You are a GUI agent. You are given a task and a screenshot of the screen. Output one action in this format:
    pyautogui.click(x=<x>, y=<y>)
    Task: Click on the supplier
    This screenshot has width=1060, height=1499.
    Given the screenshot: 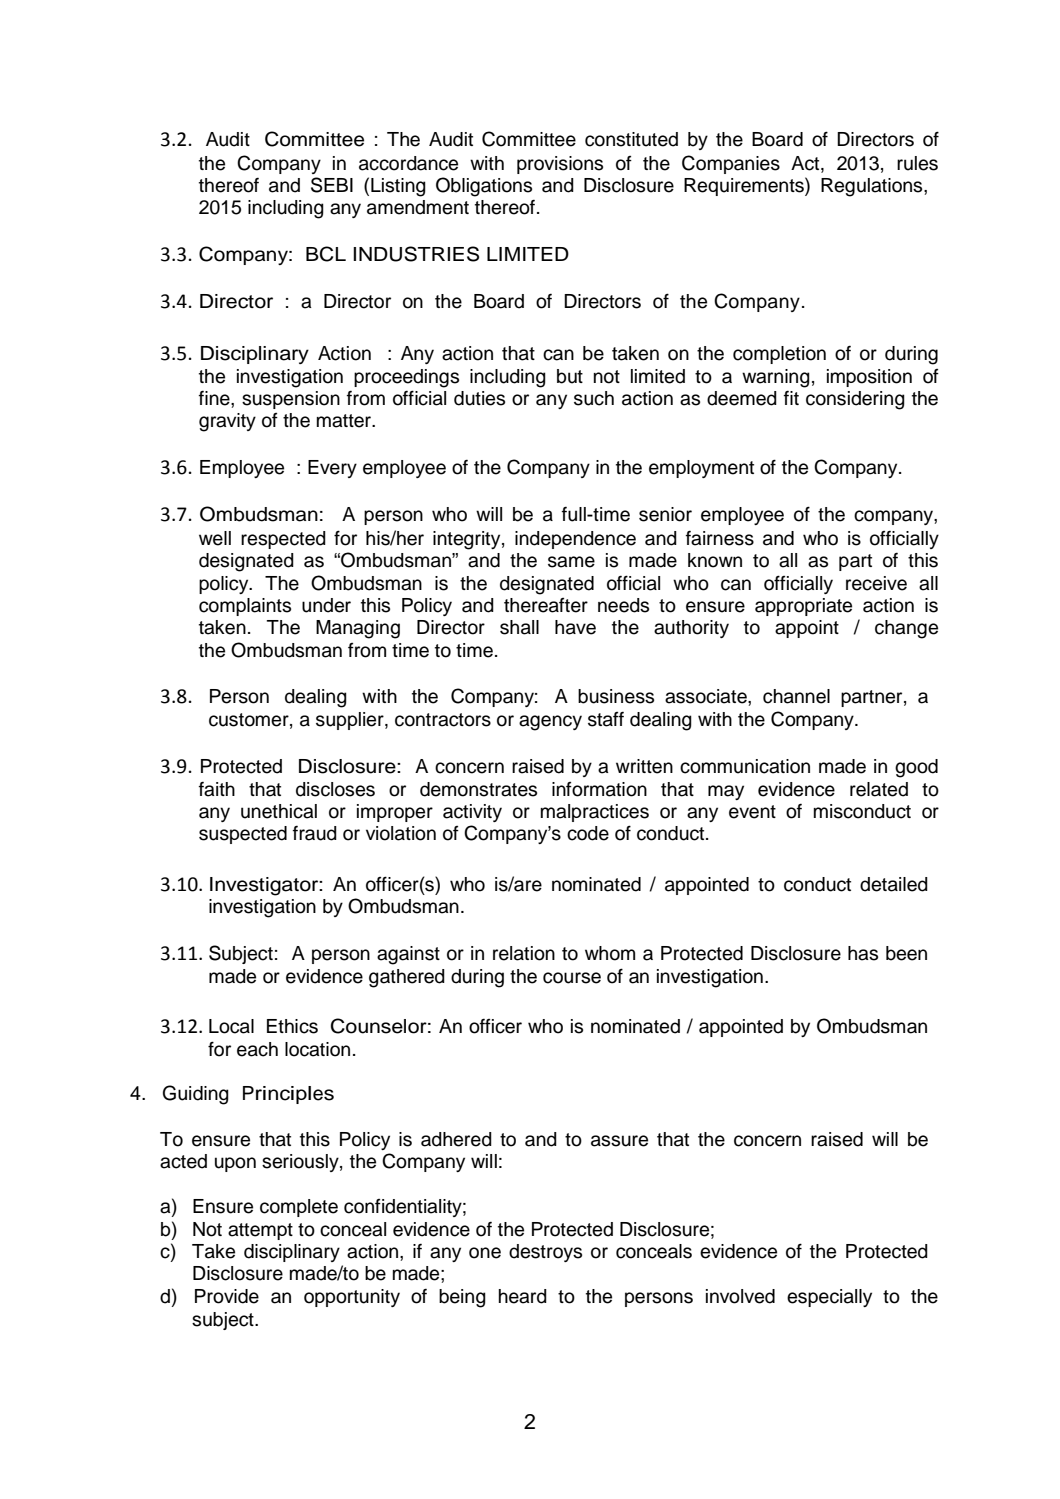 What is the action you would take?
    pyautogui.click(x=351, y=721)
